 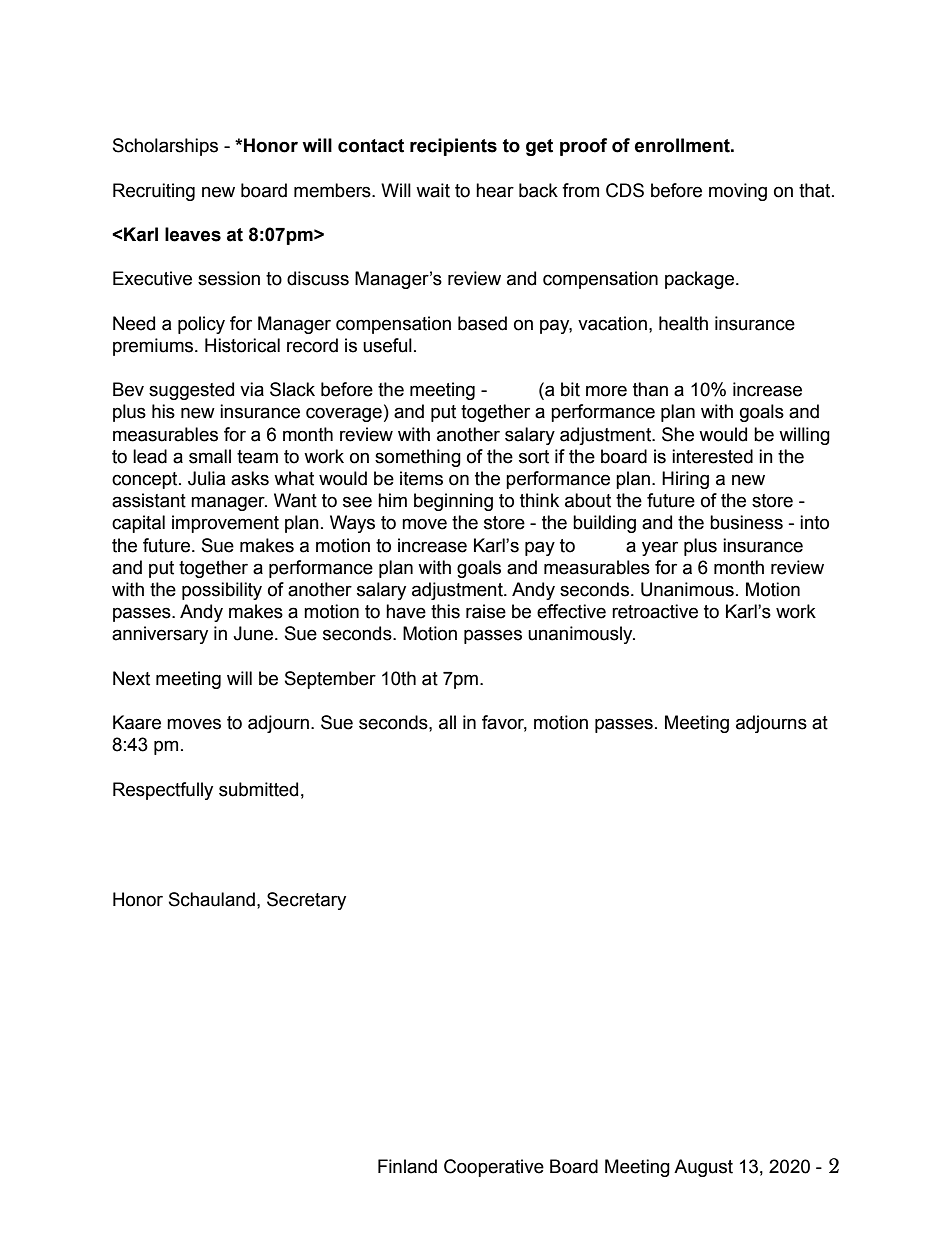 What do you see at coordinates (191, 391) in the screenshot?
I see `suggested` at bounding box center [191, 391].
